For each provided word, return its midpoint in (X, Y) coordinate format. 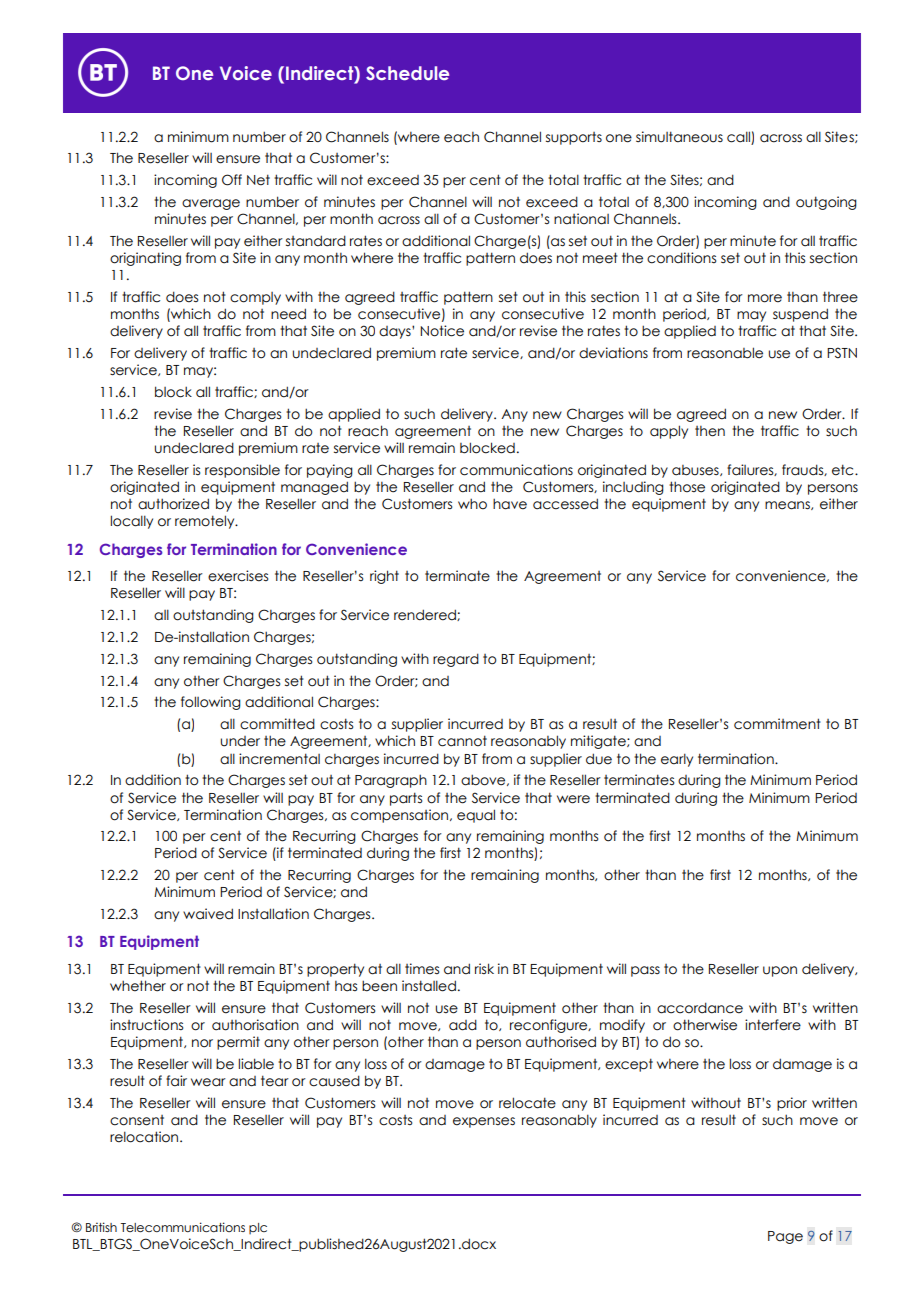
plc (258, 1228)
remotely (206, 522)
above (484, 780)
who (472, 504)
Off (232, 180)
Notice (442, 331)
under (240, 741)
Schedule (407, 73)
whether (138, 986)
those (687, 487)
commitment (777, 724)
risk (484, 968)
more (765, 298)
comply (255, 298)
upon (780, 971)
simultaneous (679, 137)
